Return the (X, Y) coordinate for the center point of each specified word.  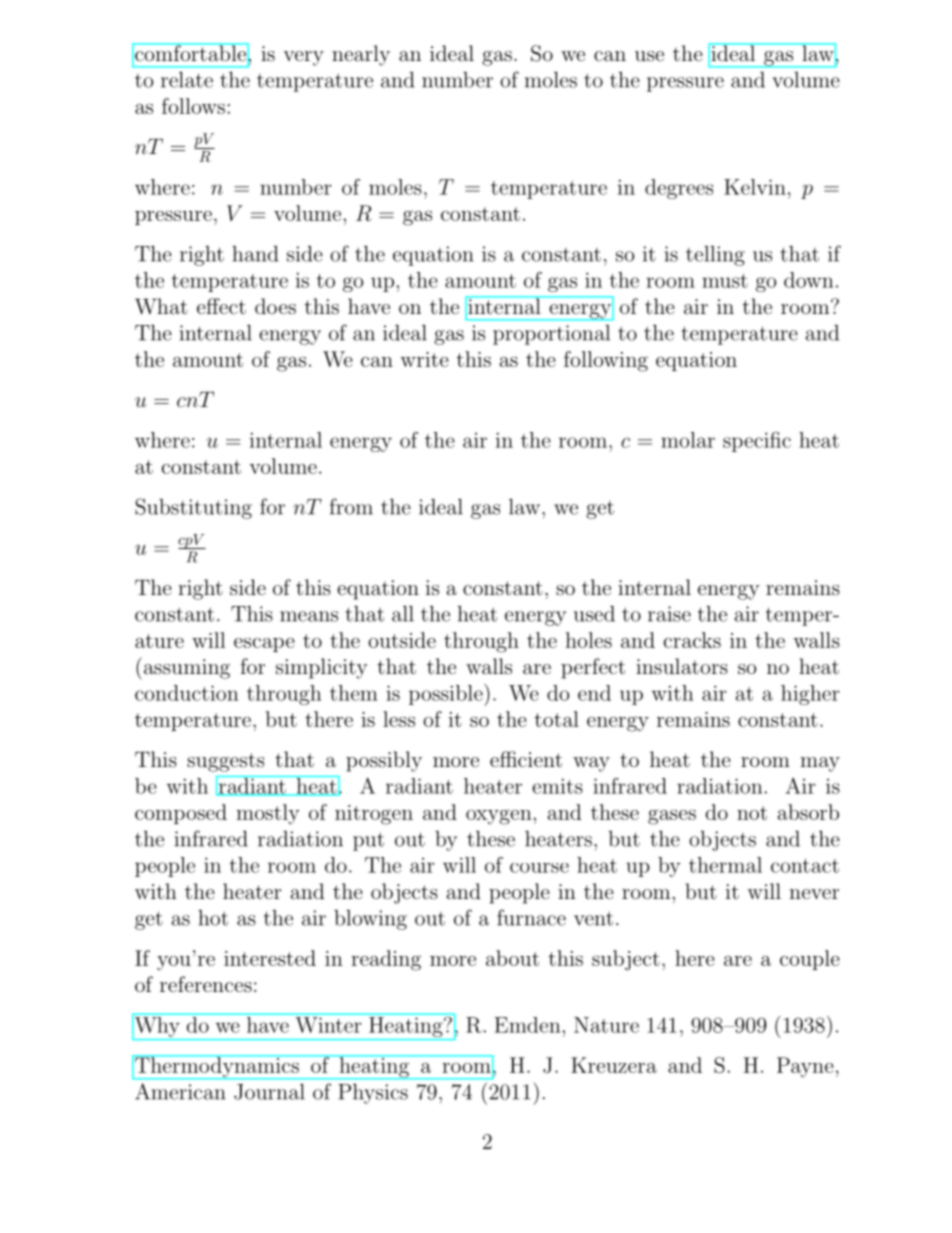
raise (669, 614)
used (594, 614)
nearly (361, 55)
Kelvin (755, 187)
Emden (528, 1025)
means (309, 616)
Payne (805, 1067)
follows (193, 106)
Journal (269, 1091)
